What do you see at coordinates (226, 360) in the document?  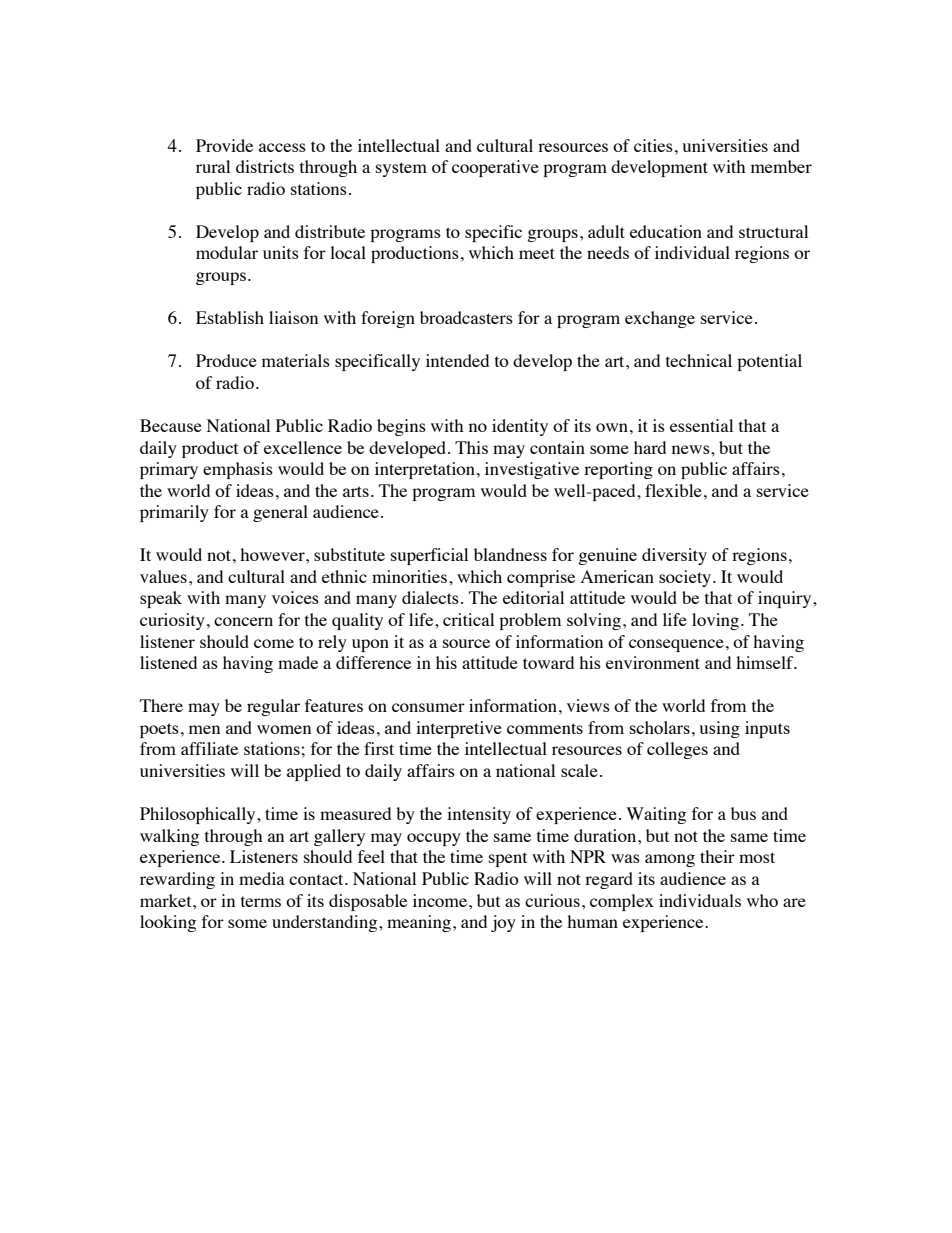 I see `Produce` at bounding box center [226, 360].
